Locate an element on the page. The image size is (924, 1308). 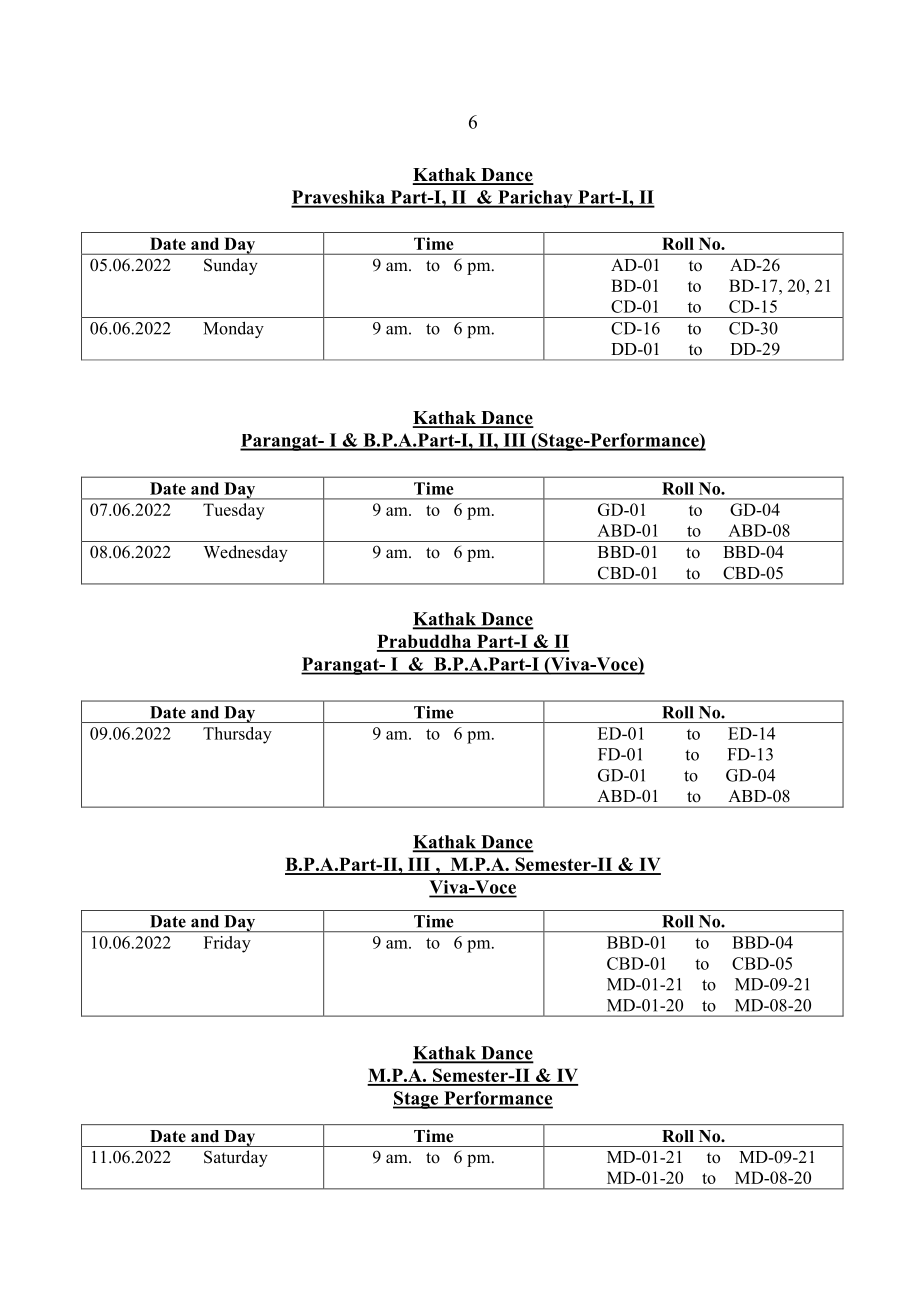
Saturday is located at coordinates (236, 1158).
